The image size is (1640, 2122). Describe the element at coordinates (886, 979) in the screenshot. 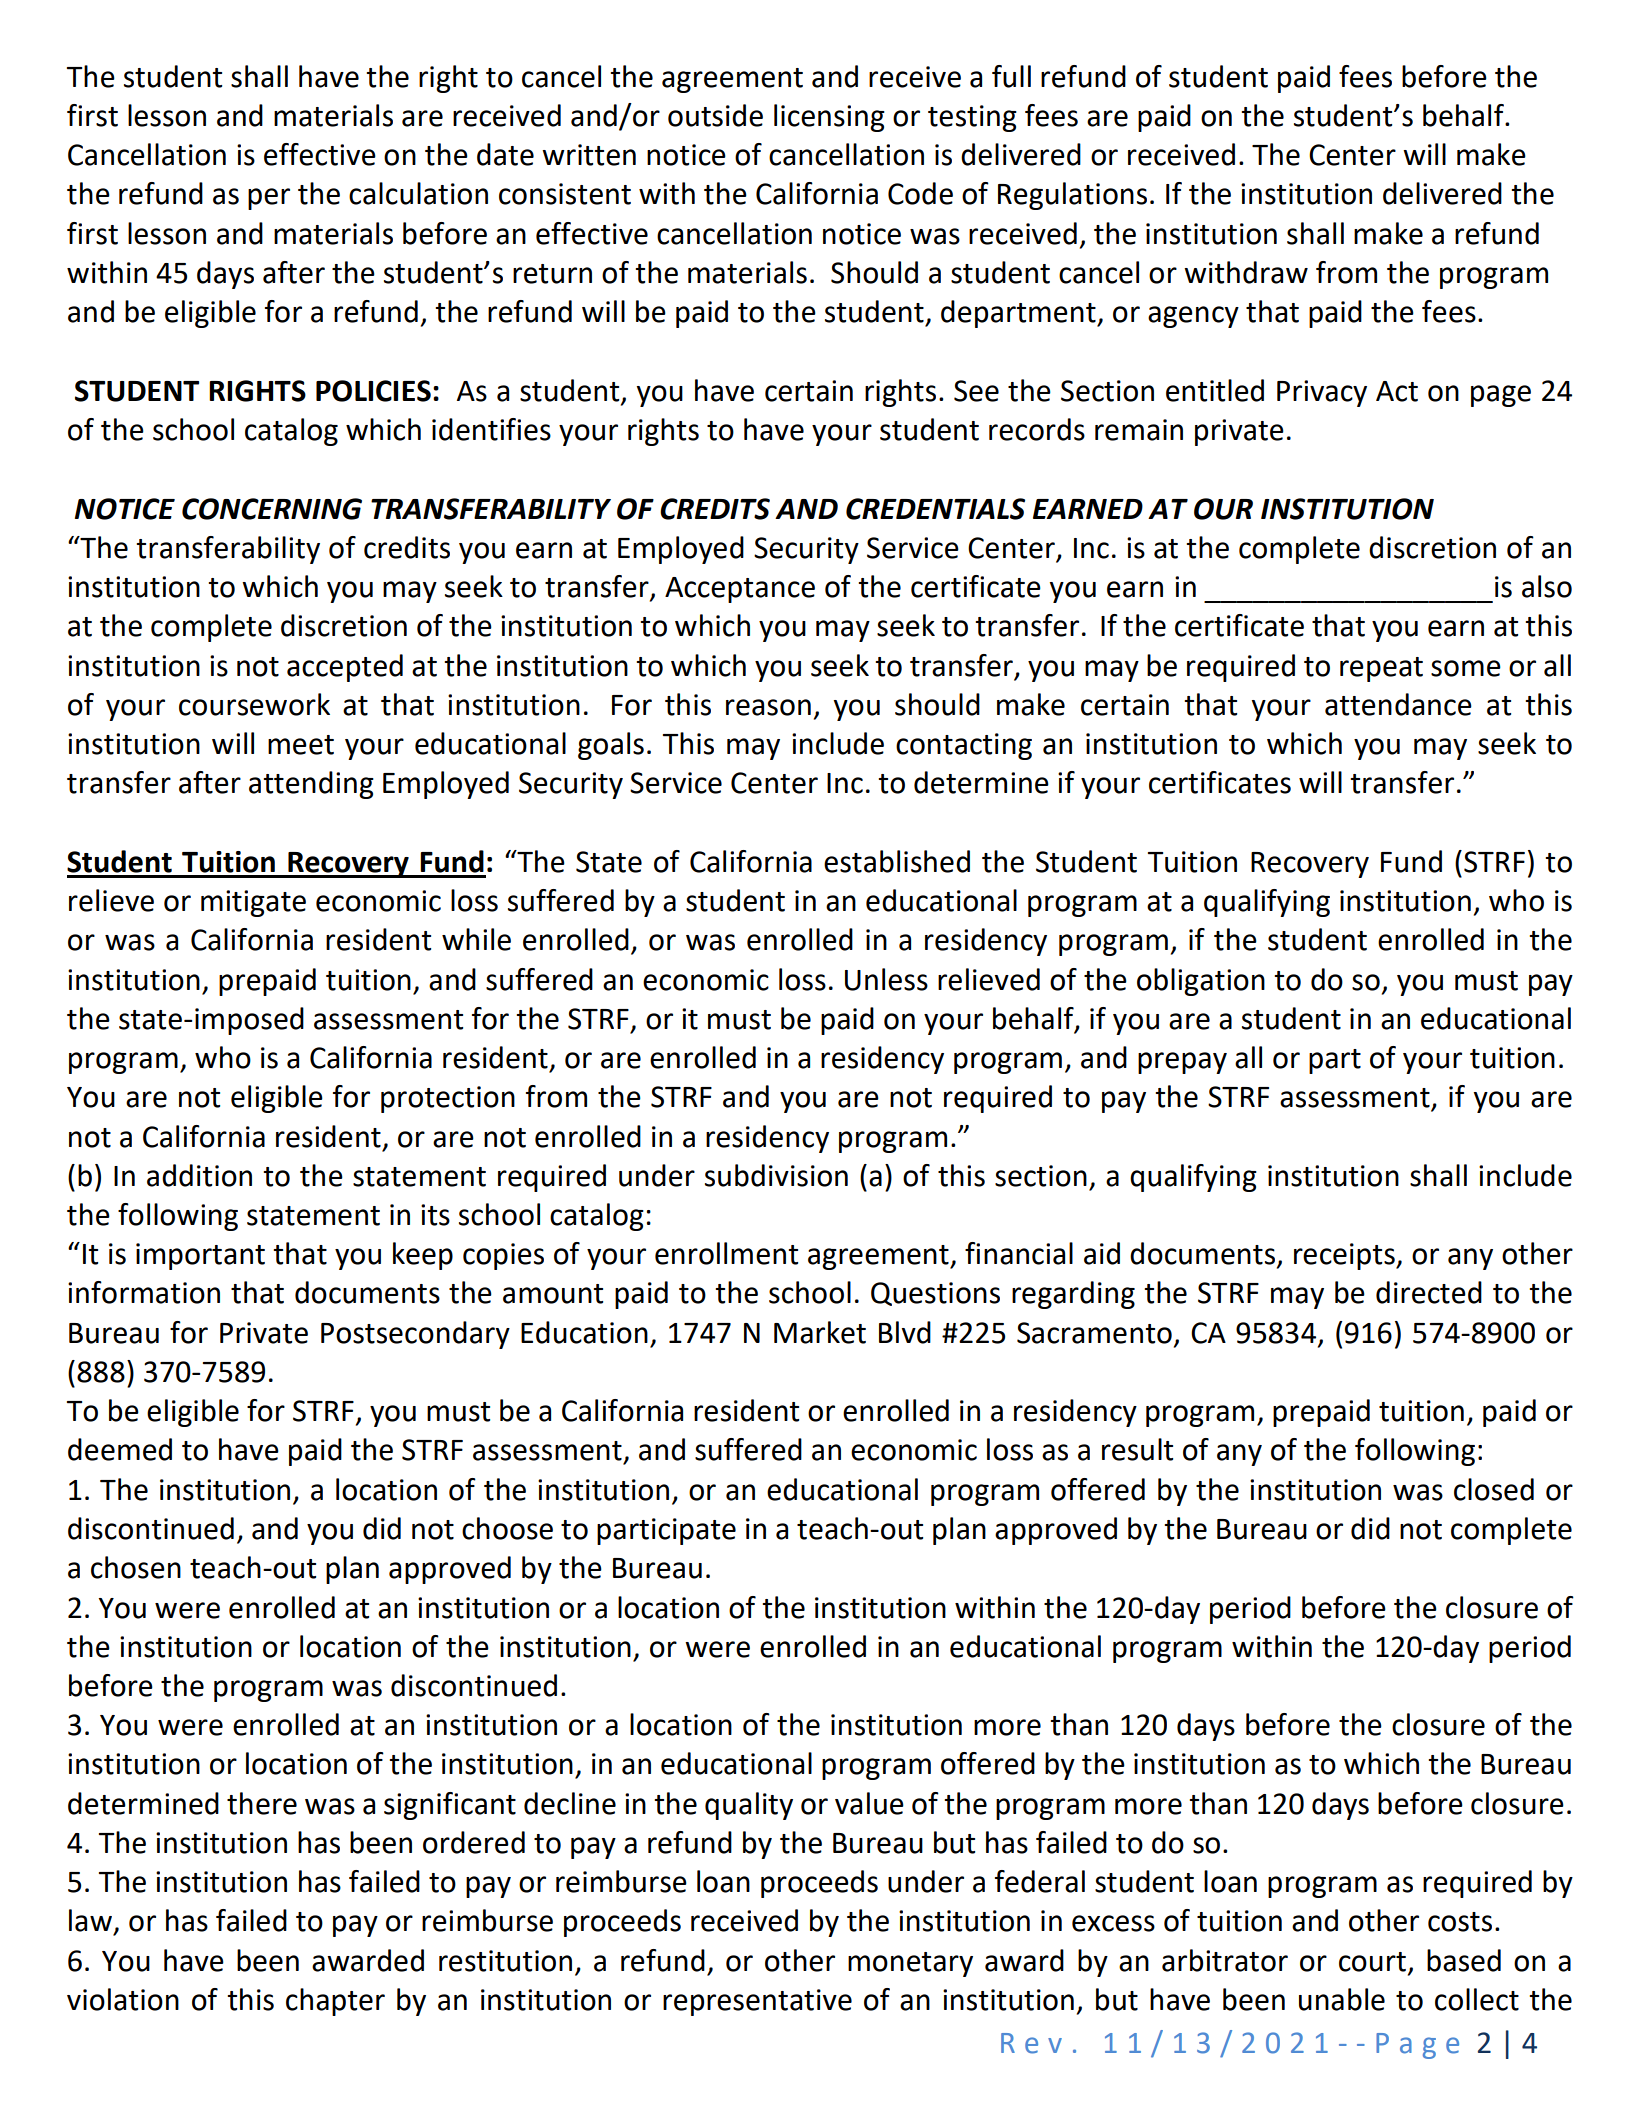

I see `Unless` at that location.
